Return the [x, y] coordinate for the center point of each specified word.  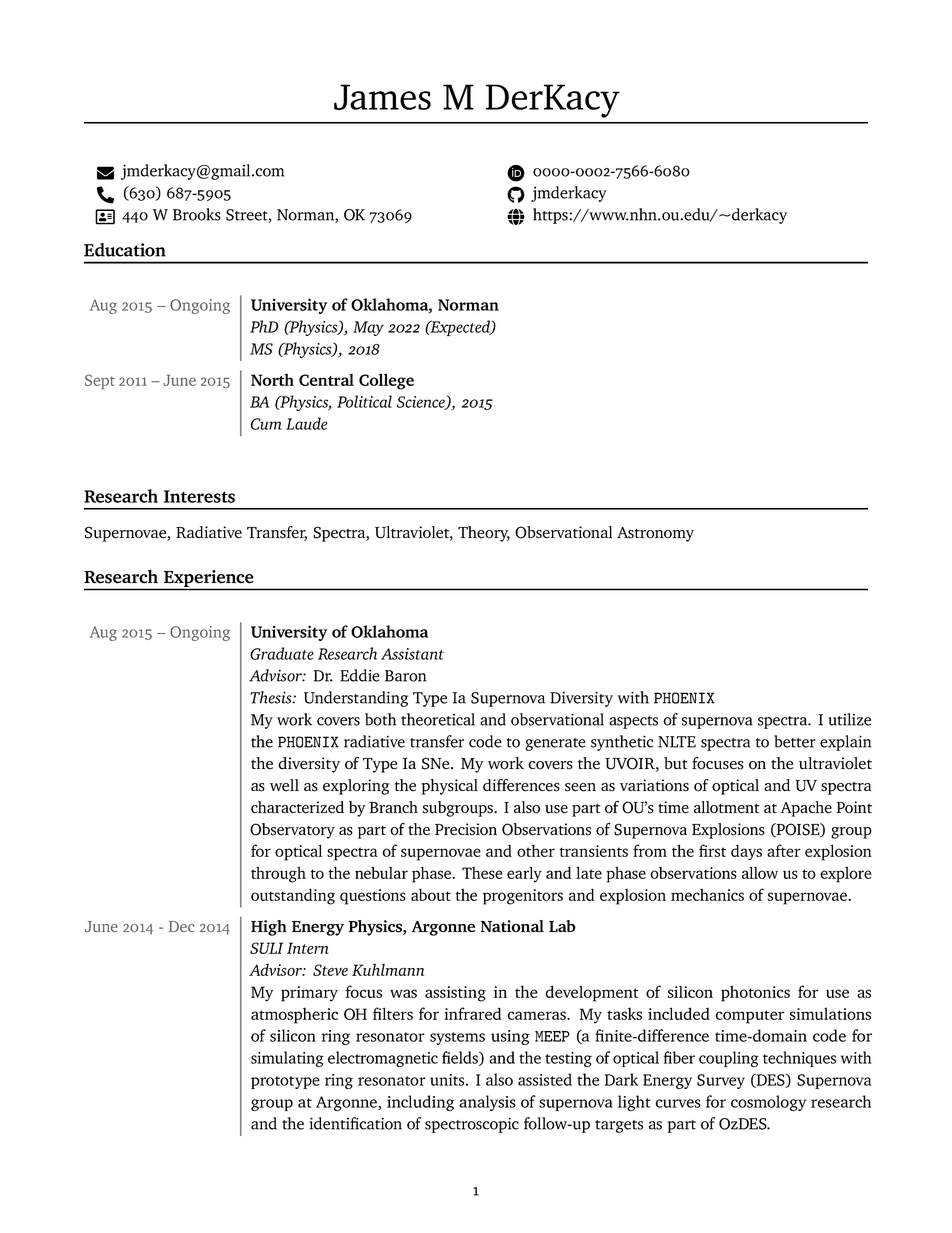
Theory [484, 534]
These [482, 873]
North [272, 379]
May [368, 328]
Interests [199, 496]
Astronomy [655, 534]
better [795, 741]
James [382, 97]
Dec [182, 926]
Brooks [197, 214]
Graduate [282, 653]
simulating [287, 1059]
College [386, 381]
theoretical [438, 719]
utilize [850, 719]
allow [760, 872]
